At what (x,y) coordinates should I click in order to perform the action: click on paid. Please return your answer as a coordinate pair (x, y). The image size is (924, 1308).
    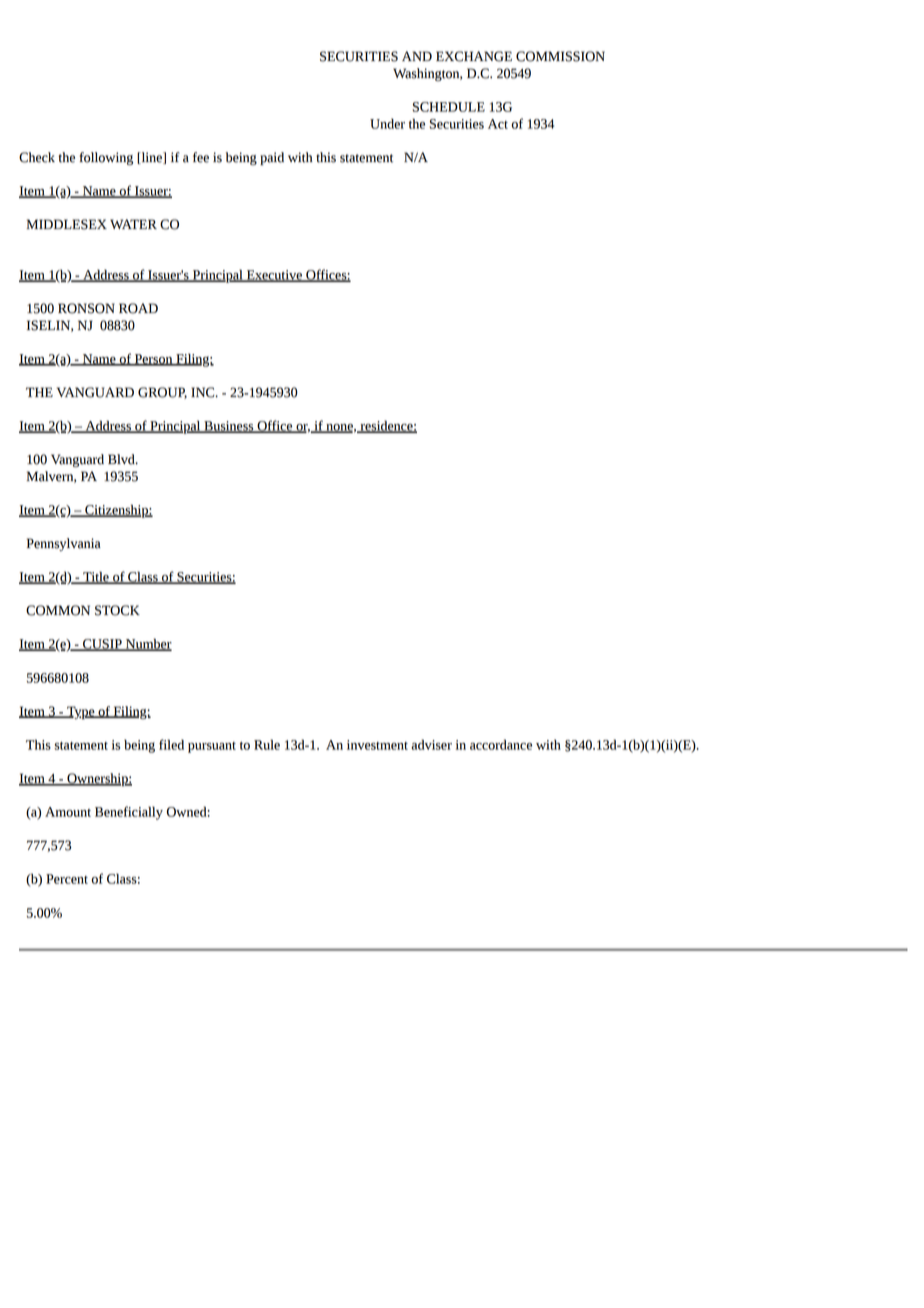
    Looking at the image, I should click on (272, 158).
